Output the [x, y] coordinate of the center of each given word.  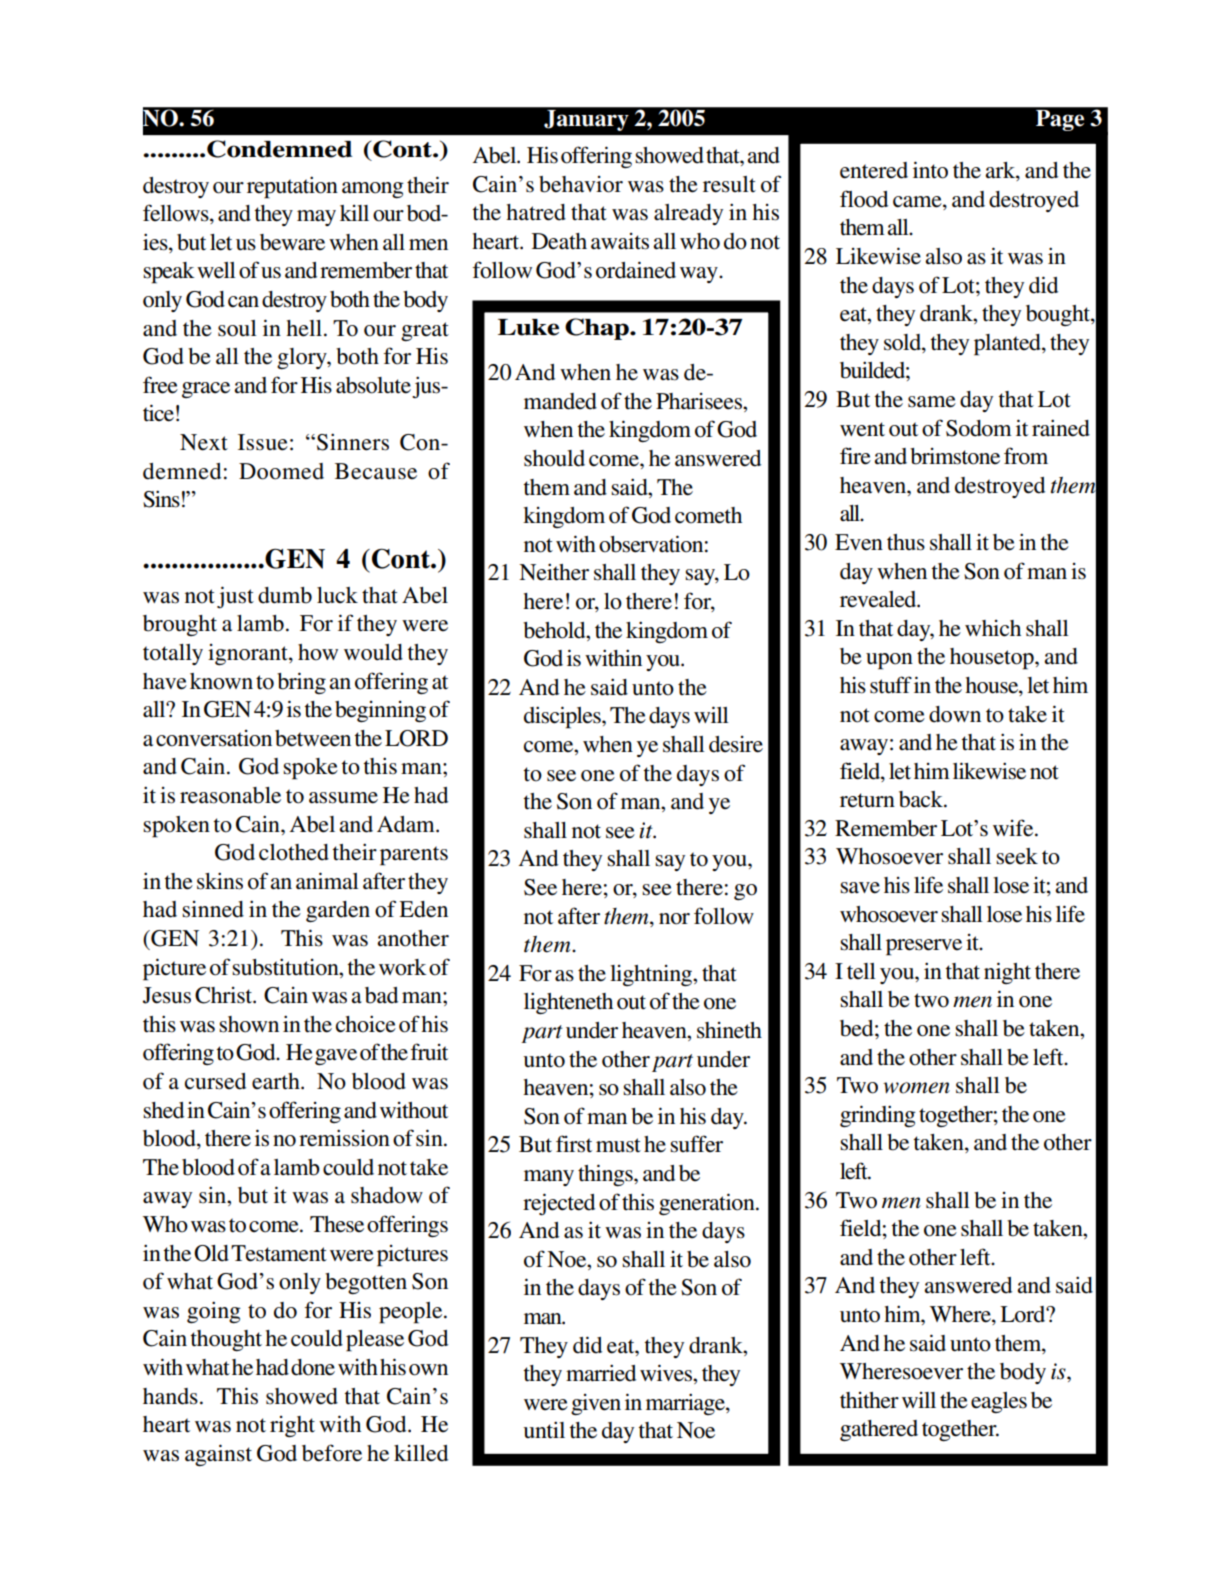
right [292, 1426]
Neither [554, 572]
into [930, 170]
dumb [285, 595]
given [596, 1404]
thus [906, 542]
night [1007, 973]
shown [249, 1024]
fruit [429, 1052]
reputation [292, 187]
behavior [581, 184]
